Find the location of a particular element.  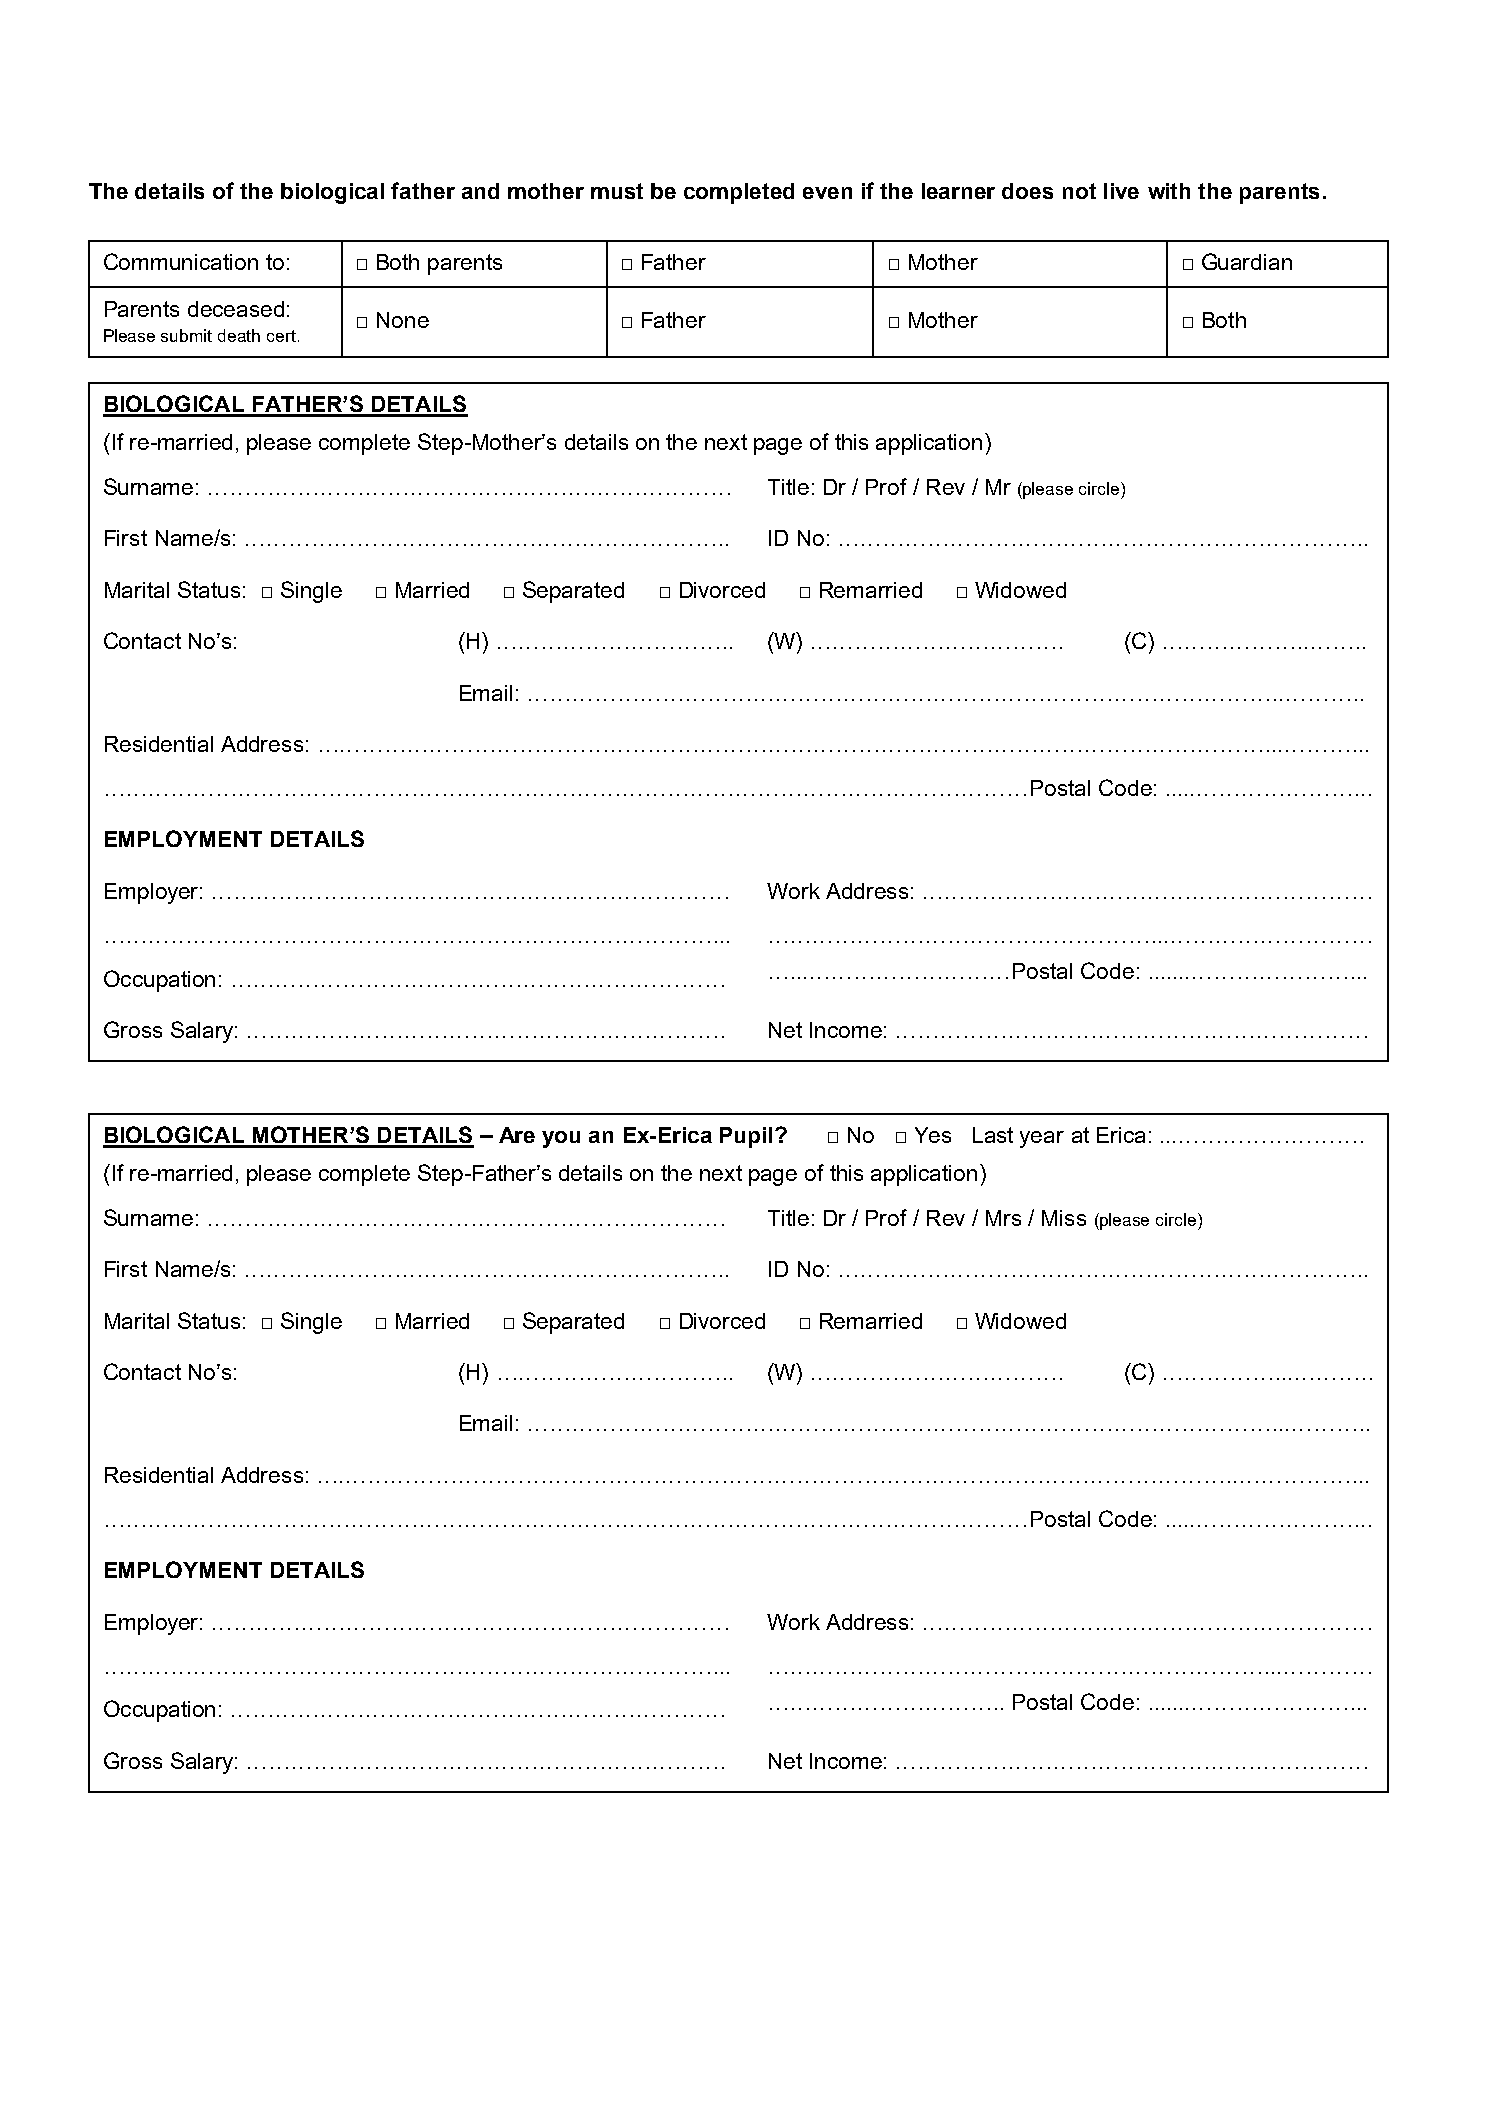

None is located at coordinates (403, 320).
